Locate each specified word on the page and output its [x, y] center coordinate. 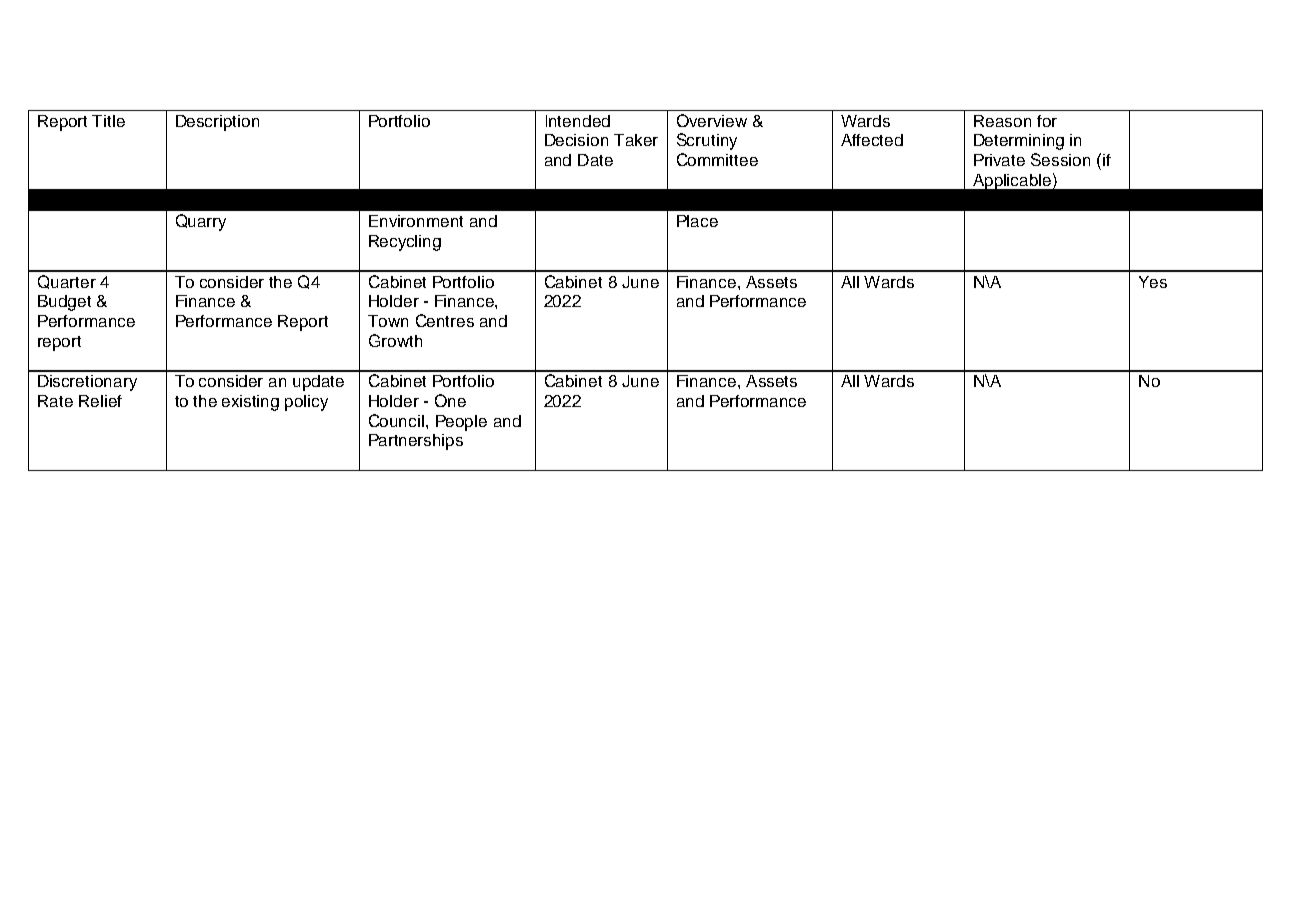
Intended [578, 121]
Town [388, 321]
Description [217, 123]
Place [697, 221]
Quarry [201, 222]
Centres [445, 320]
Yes [1153, 282]
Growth [395, 340]
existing [250, 403]
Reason [1002, 121]
